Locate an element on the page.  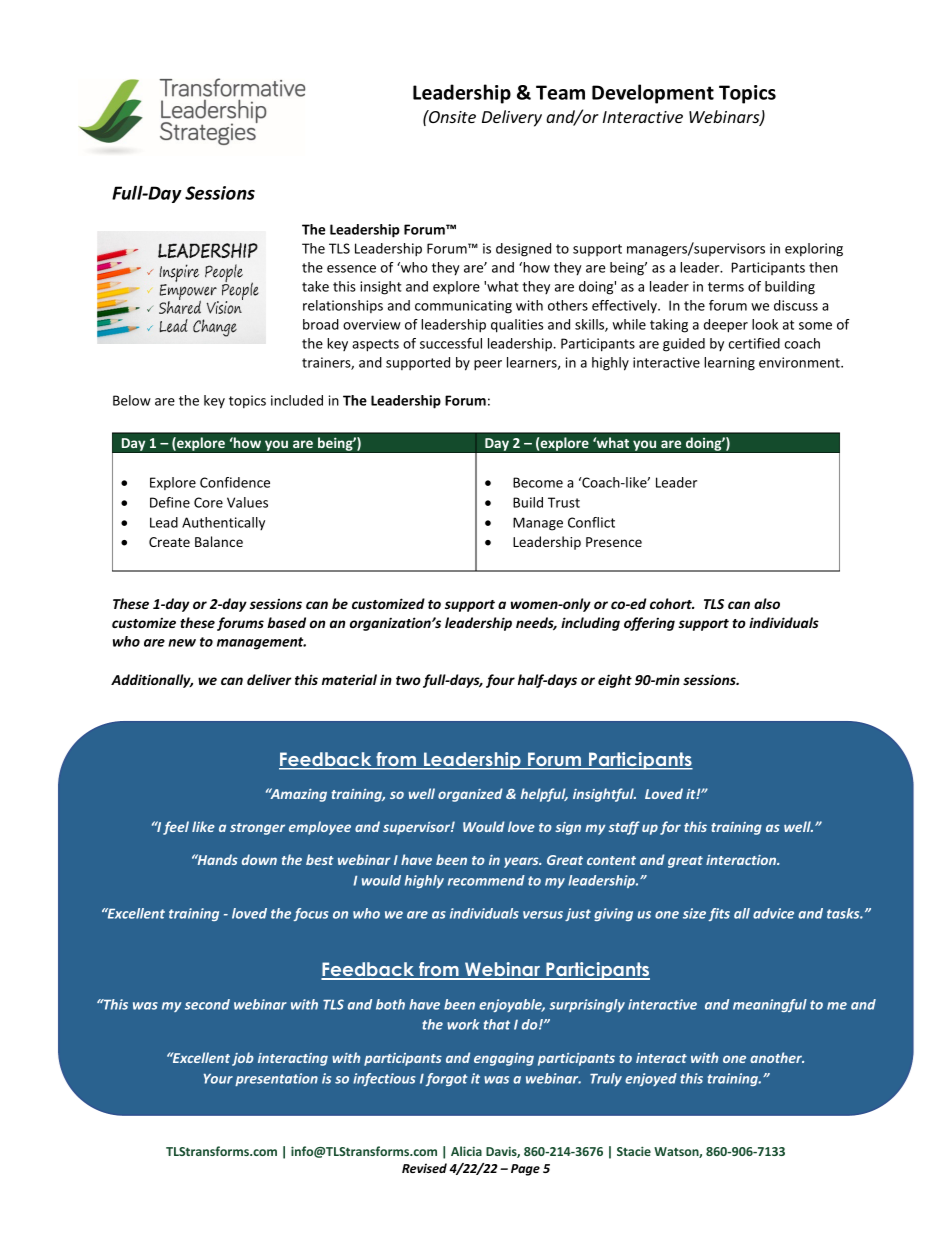
Development is located at coordinates (653, 94).
